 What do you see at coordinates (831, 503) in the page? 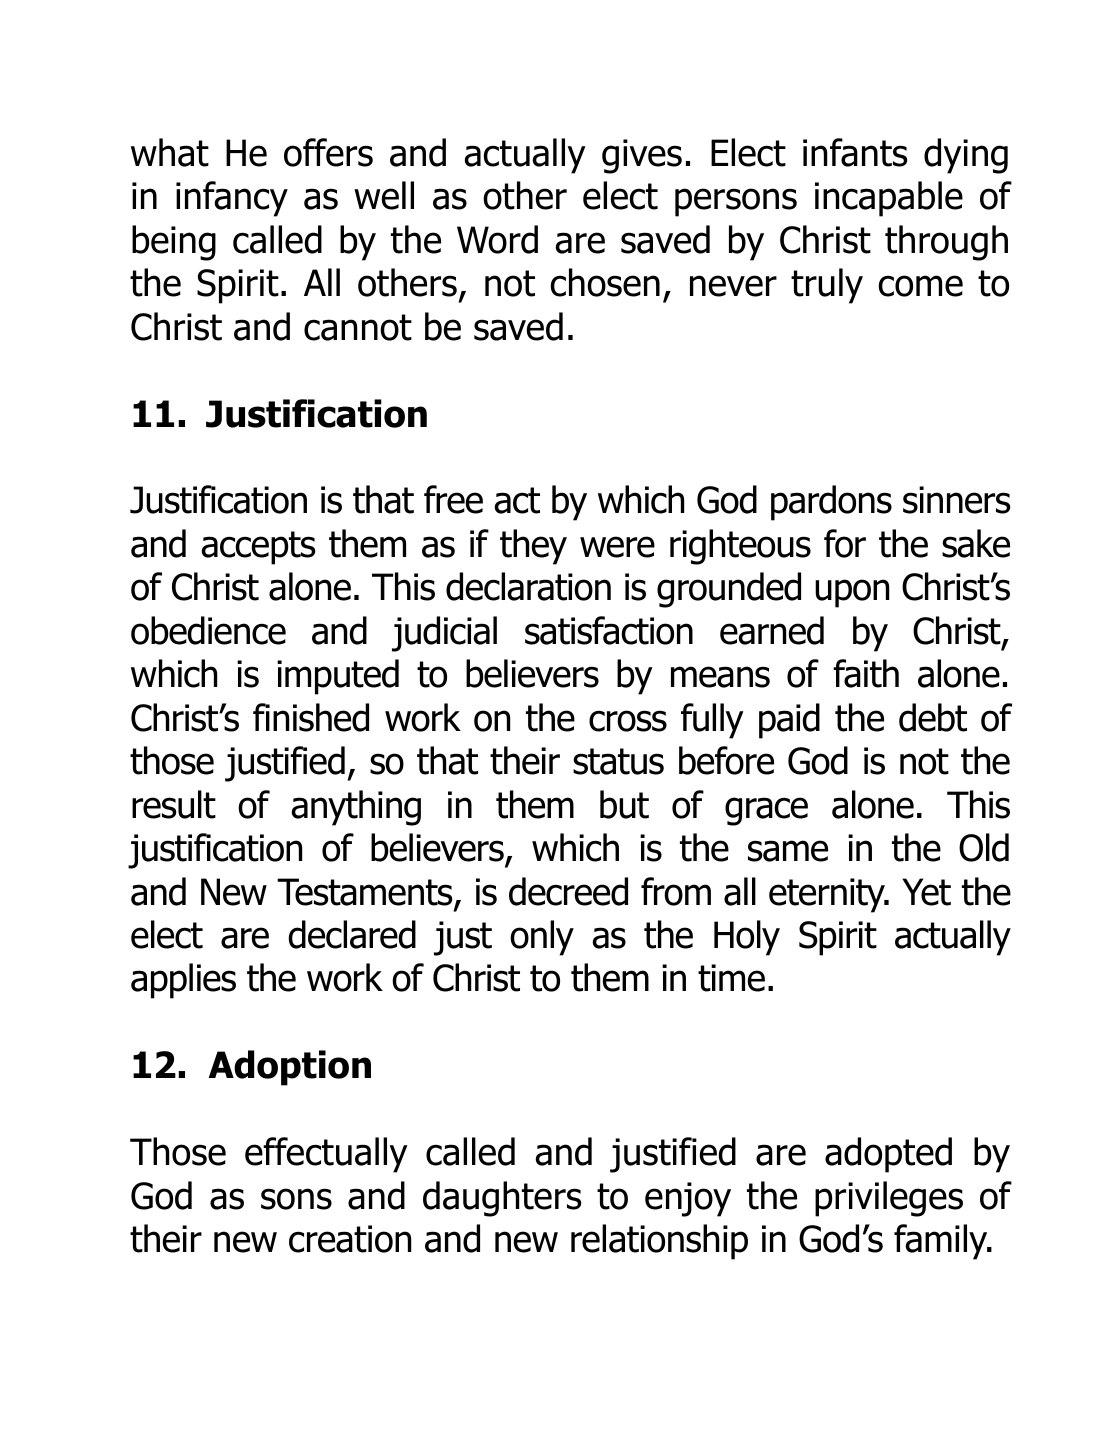
I see `pardons` at bounding box center [831, 503].
